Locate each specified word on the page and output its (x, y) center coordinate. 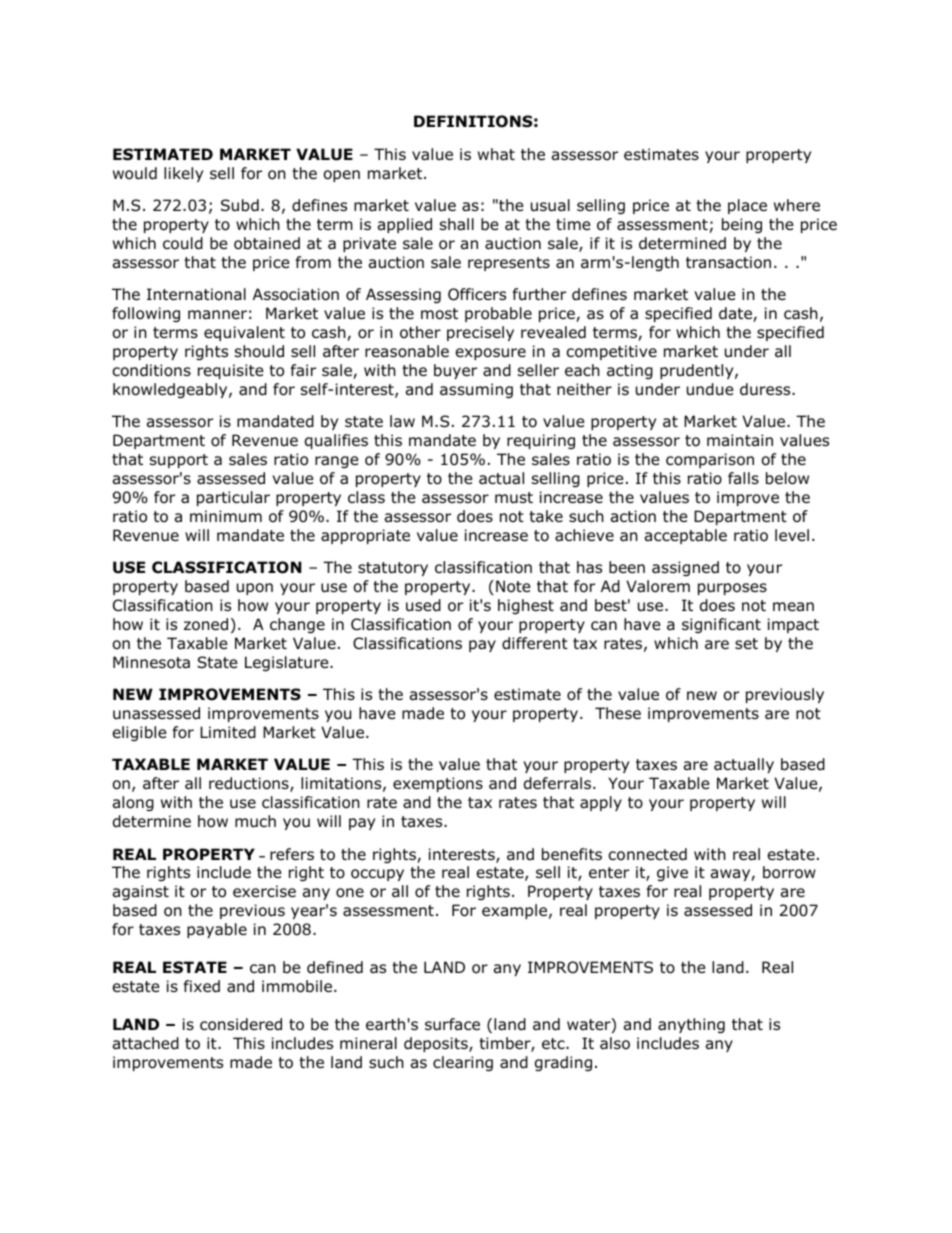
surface (452, 1024)
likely (183, 174)
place (747, 206)
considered (241, 1024)
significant (721, 625)
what (496, 154)
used (423, 605)
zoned (206, 624)
